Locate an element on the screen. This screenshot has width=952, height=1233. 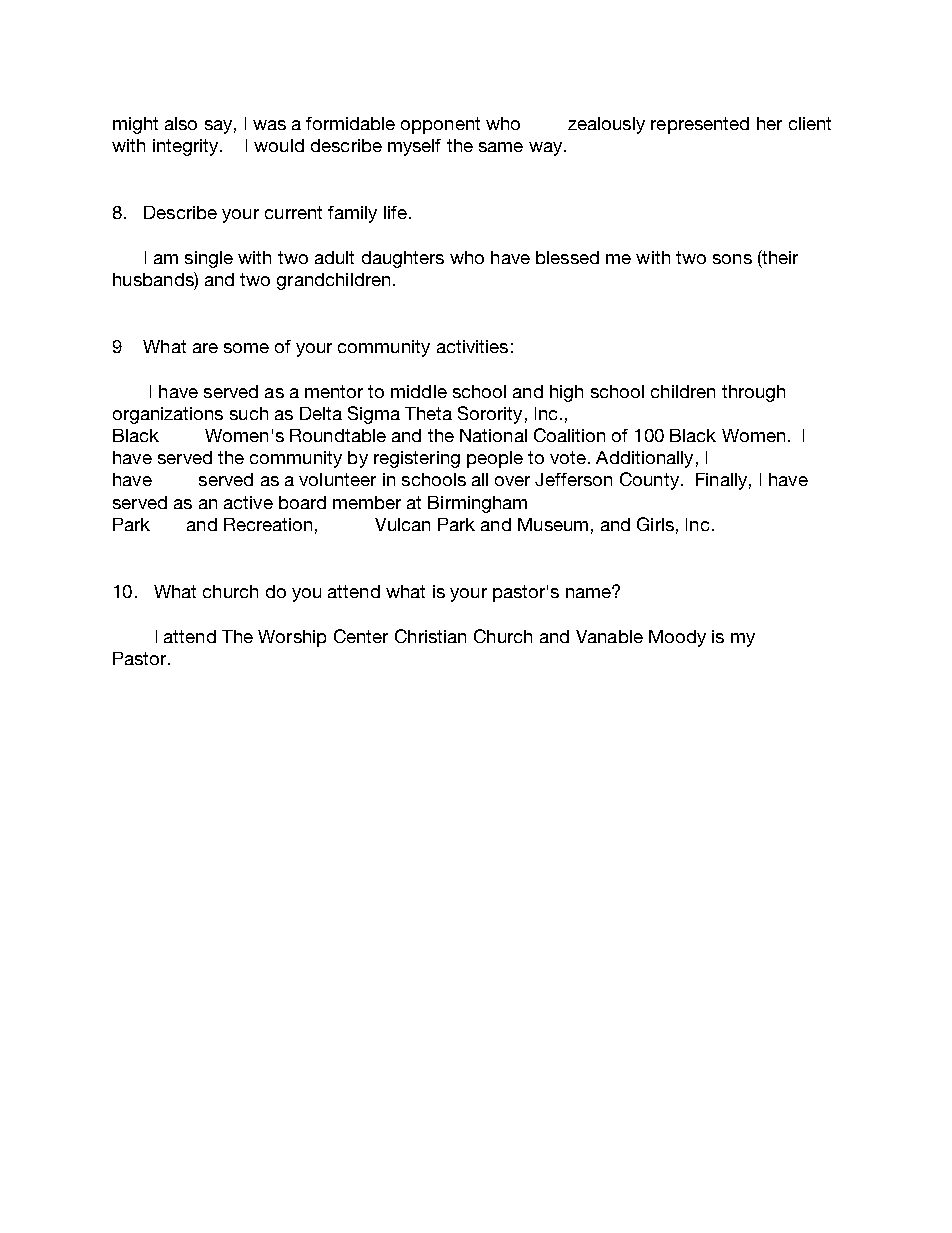
Worship is located at coordinates (292, 638).
